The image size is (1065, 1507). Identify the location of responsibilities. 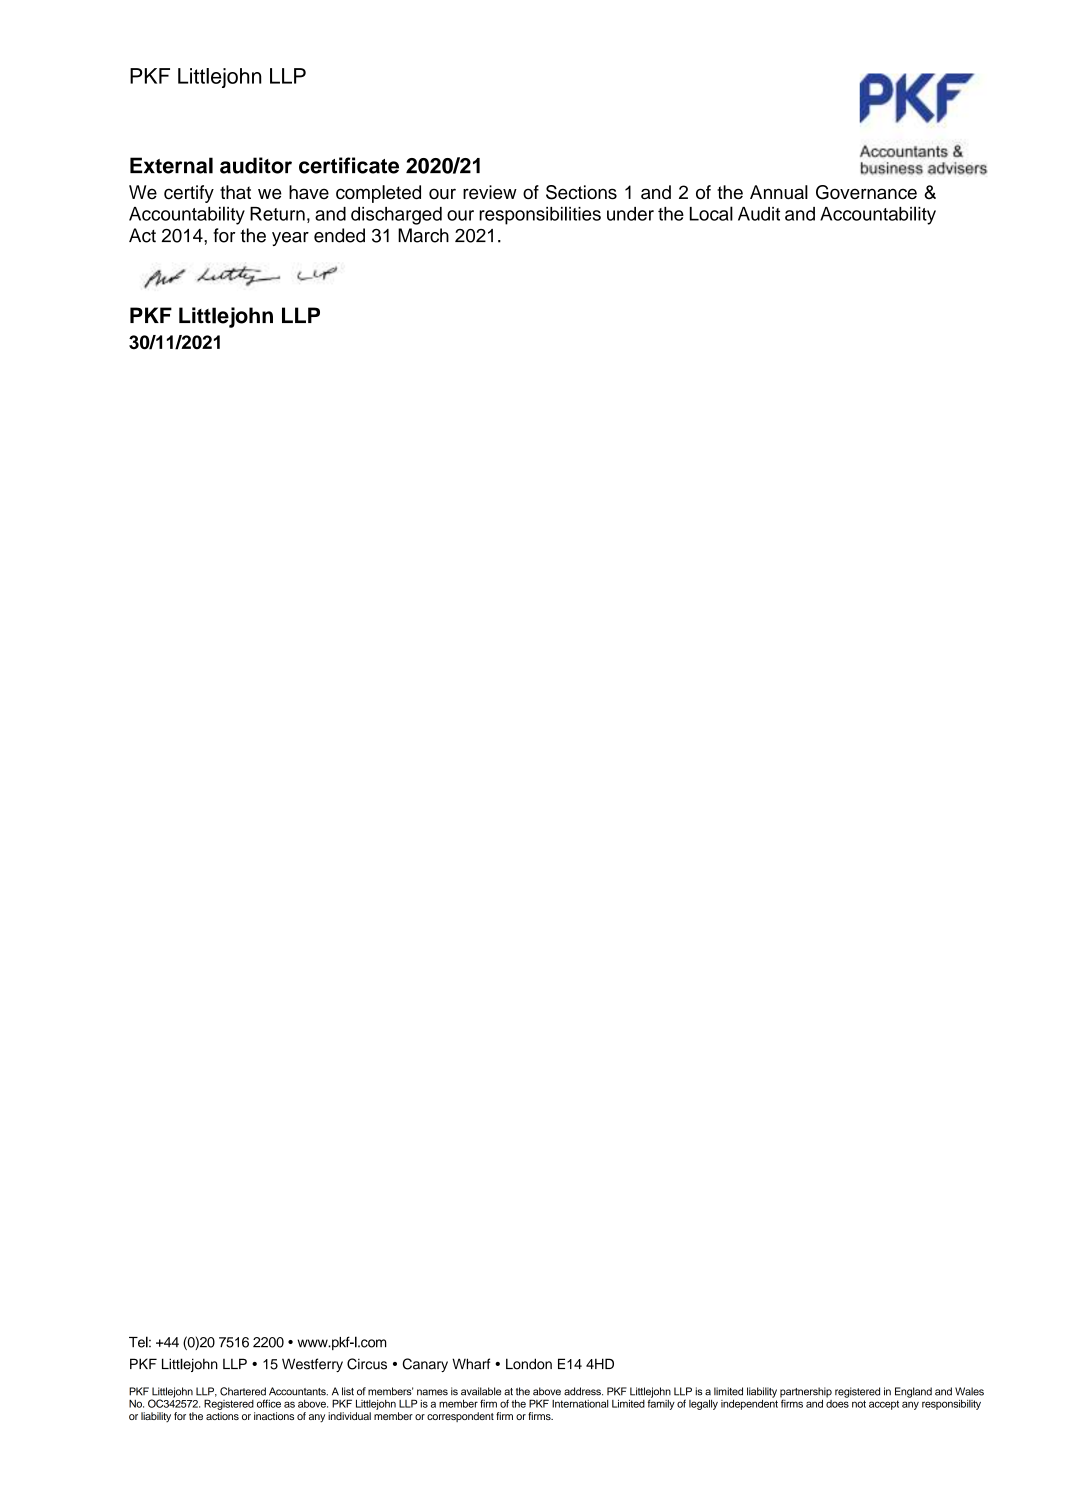
(540, 215).
